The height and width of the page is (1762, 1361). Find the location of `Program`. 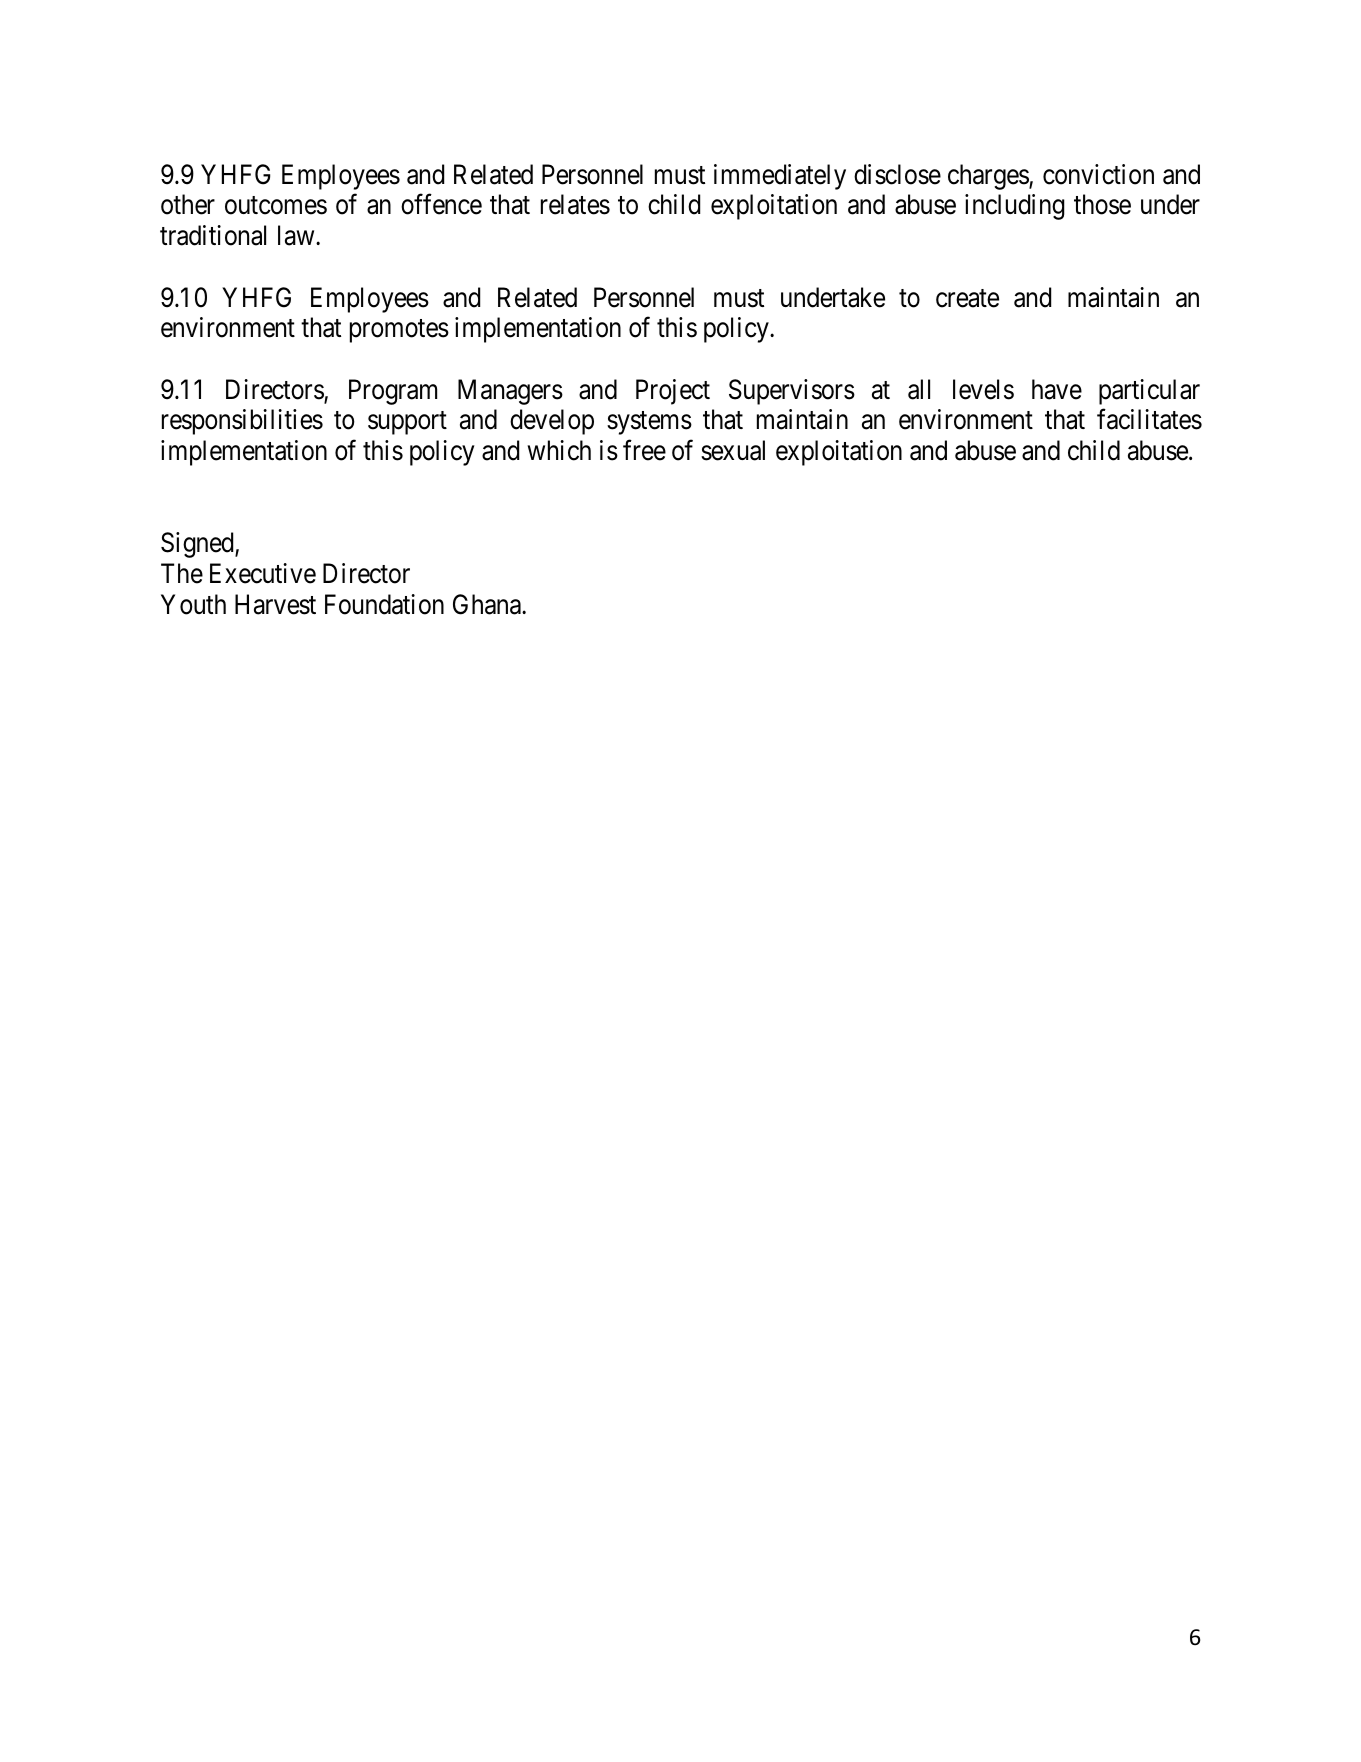

Program is located at coordinates (393, 392).
